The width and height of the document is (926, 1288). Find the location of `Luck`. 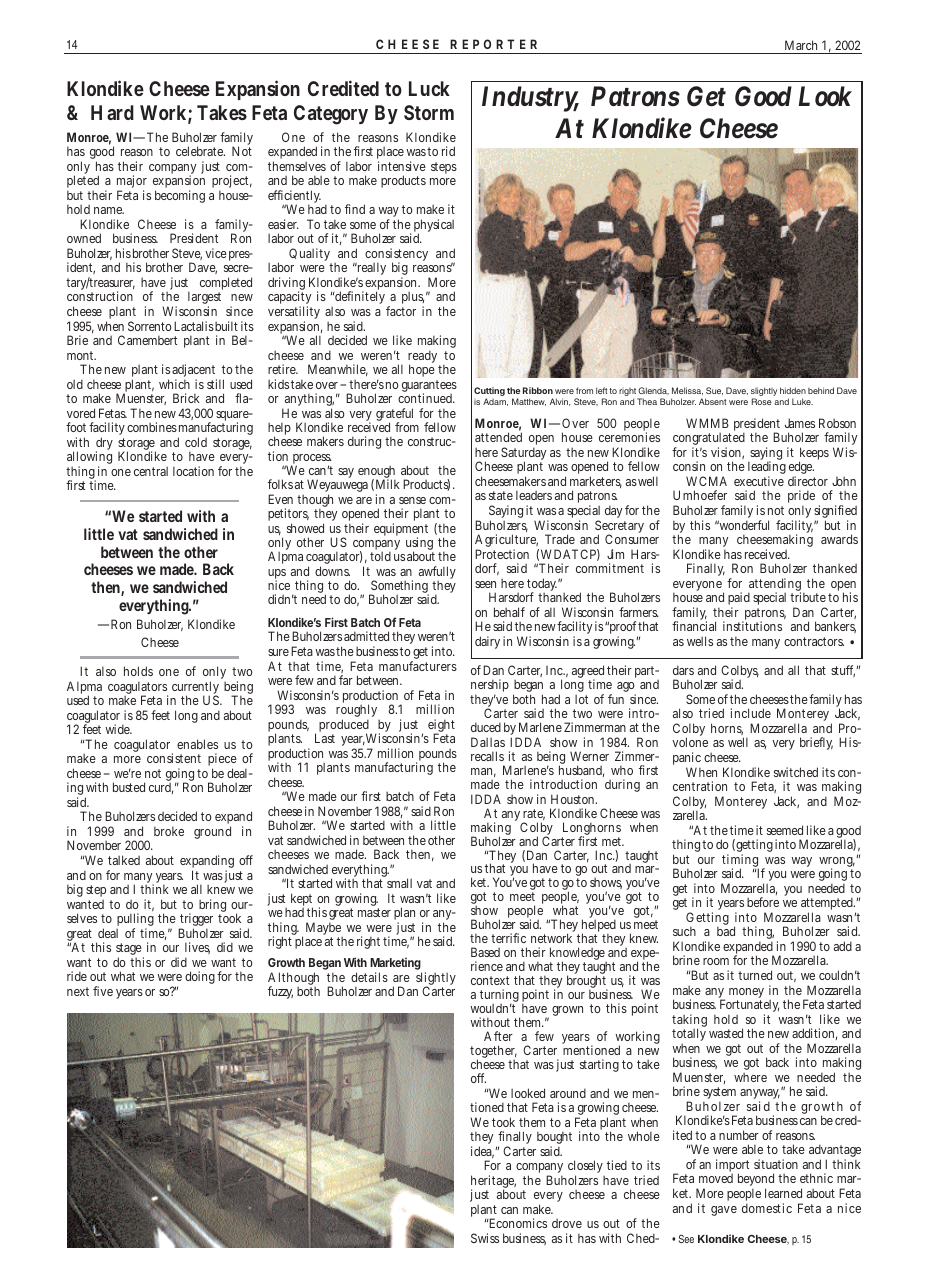

Luck is located at coordinates (429, 88).
